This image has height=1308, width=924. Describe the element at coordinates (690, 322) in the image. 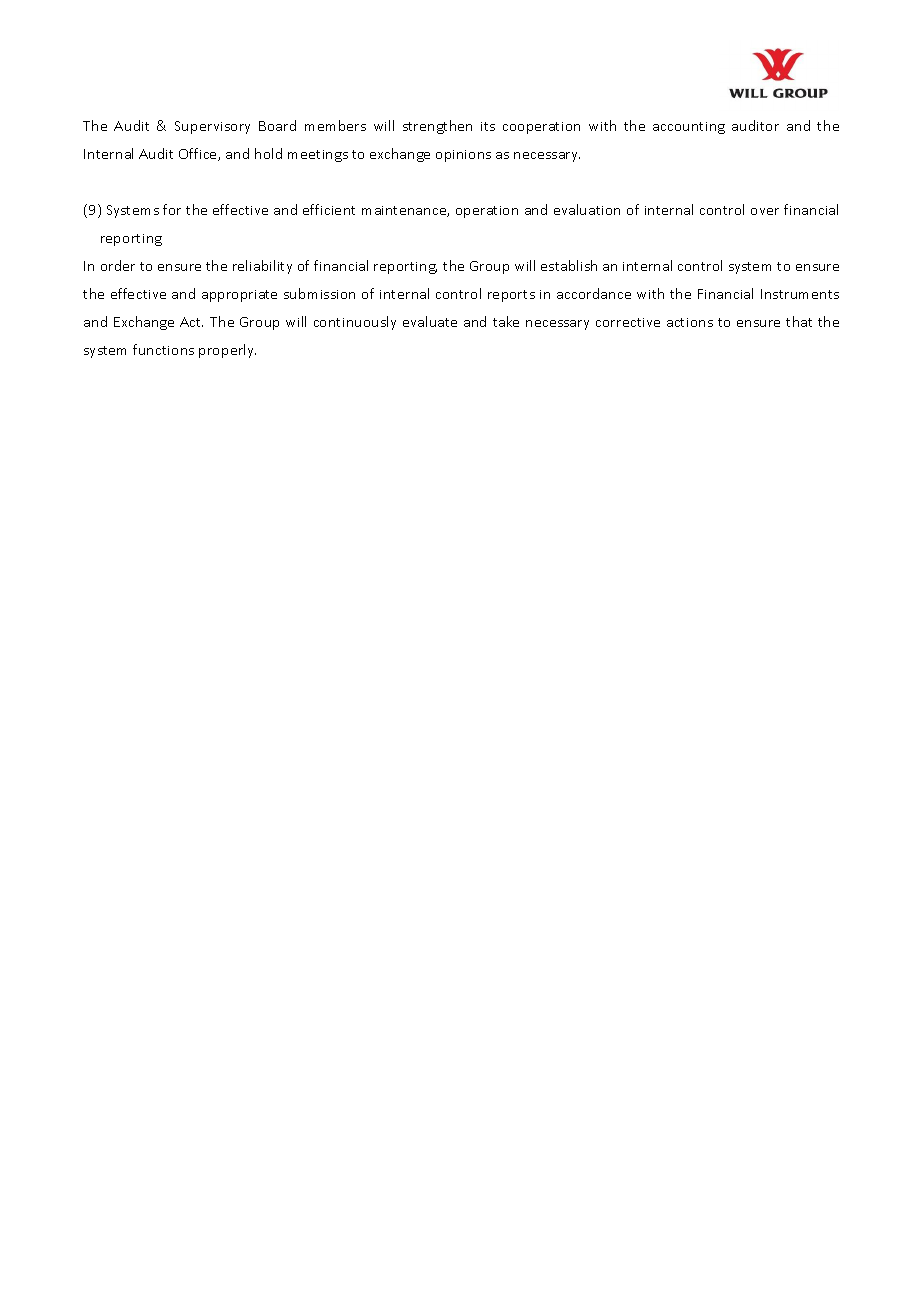

I see `actions` at that location.
